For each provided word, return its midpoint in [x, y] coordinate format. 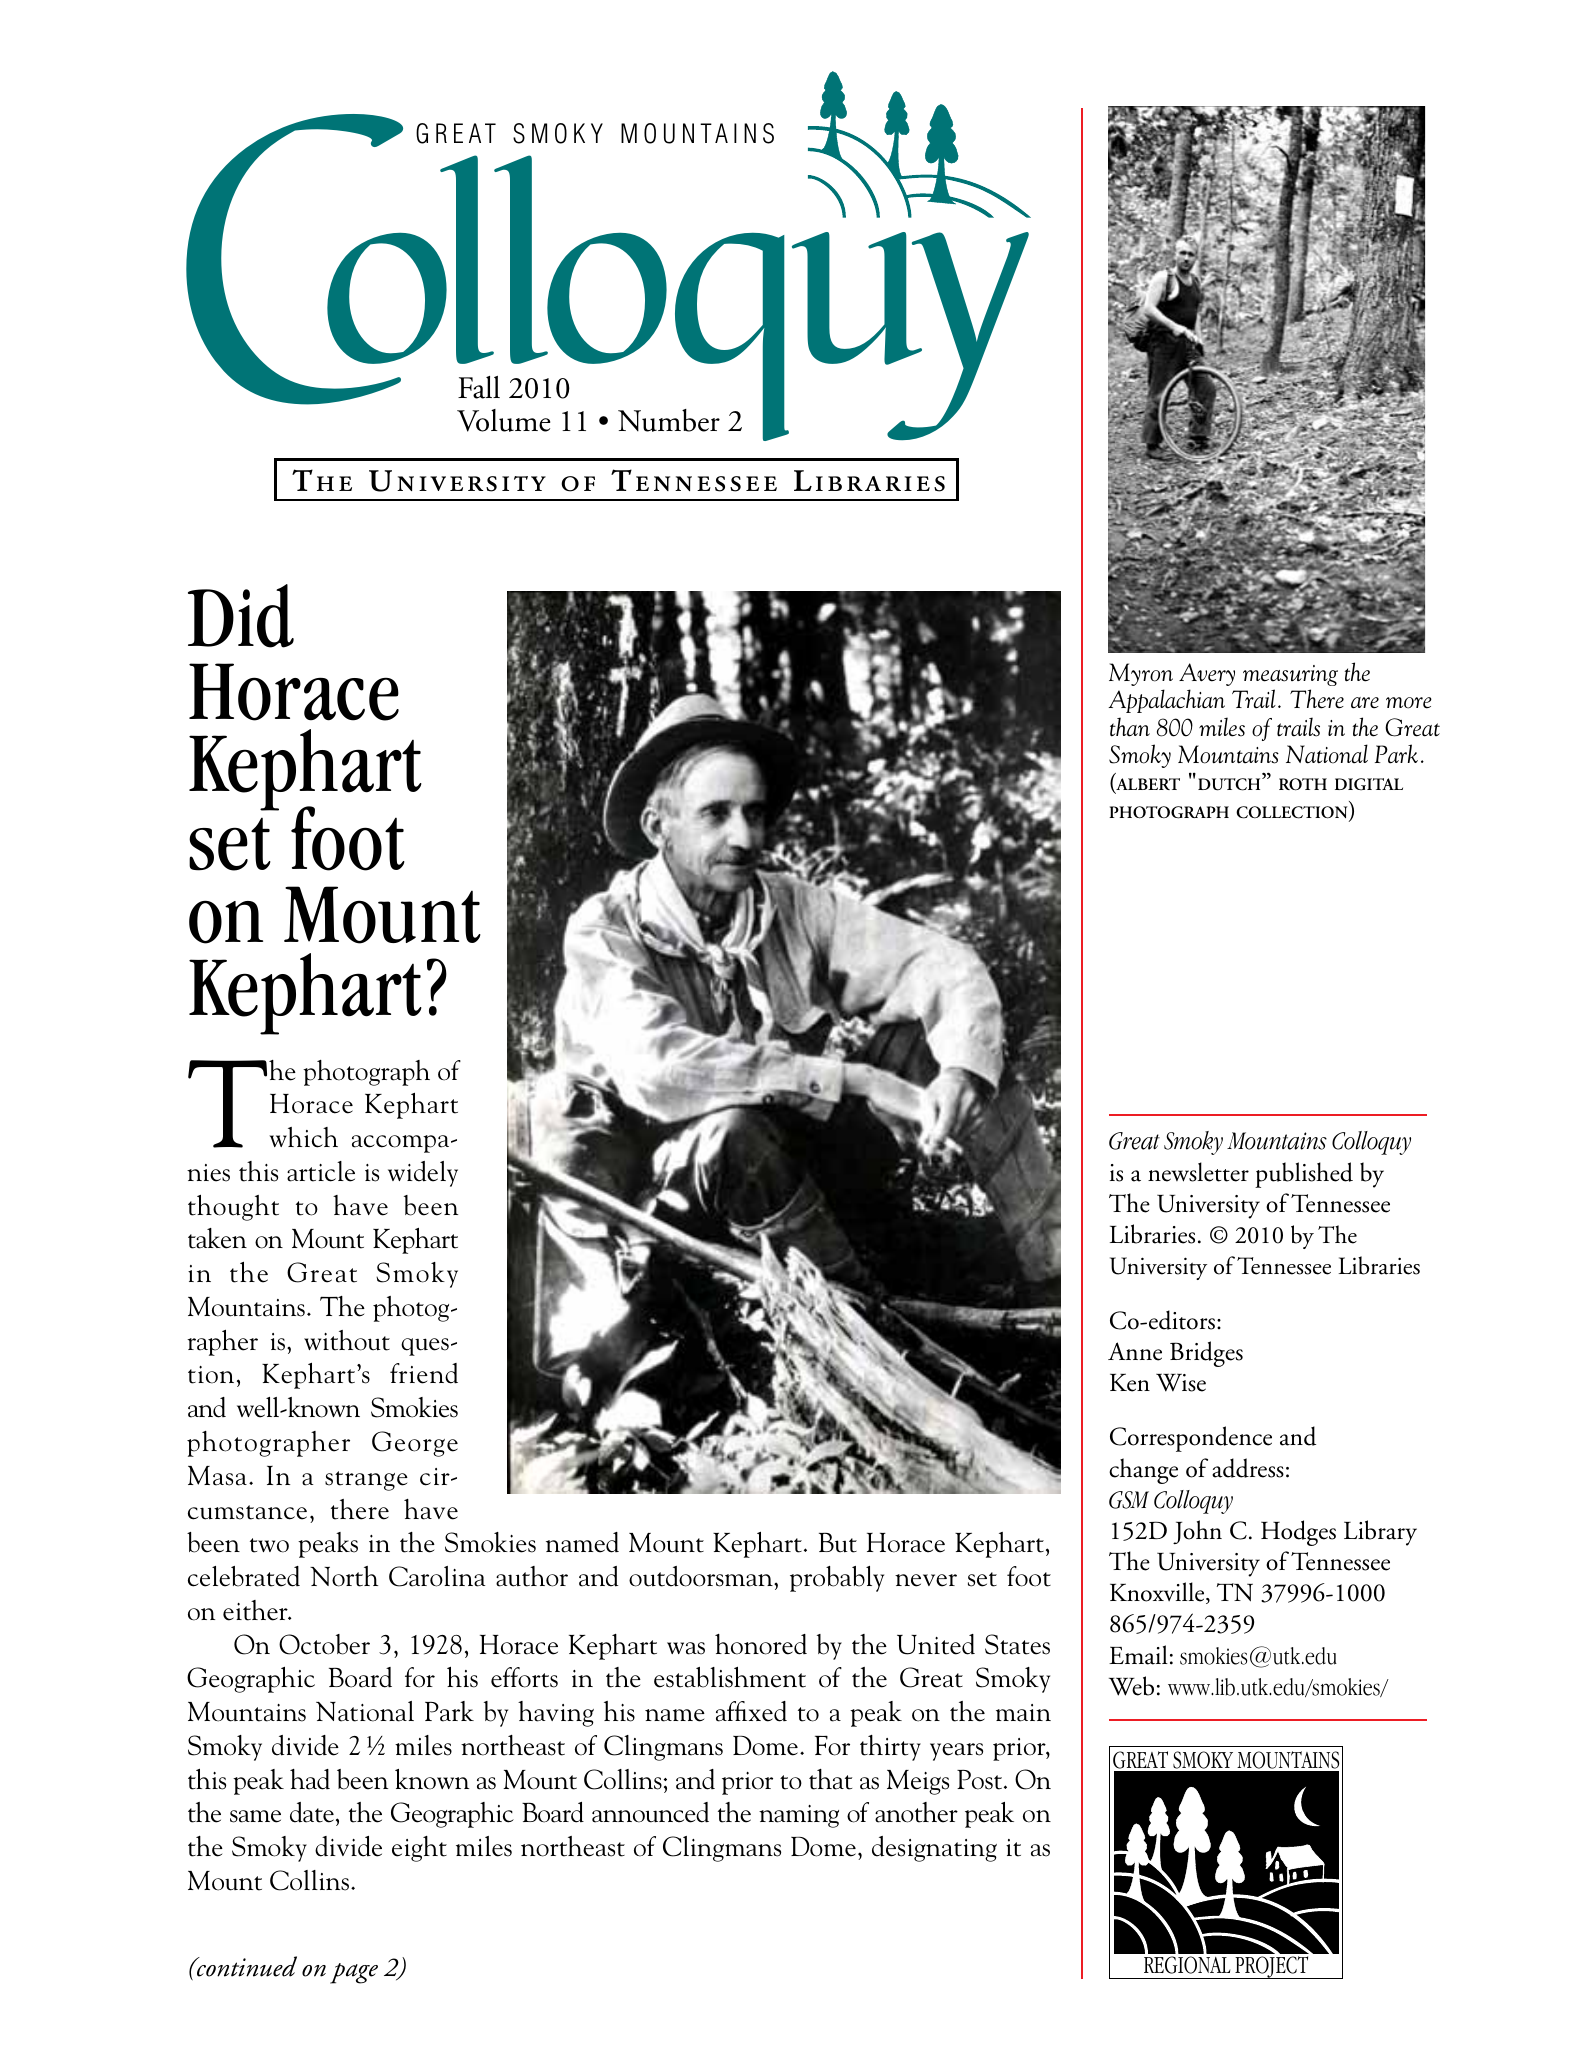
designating [934, 1849]
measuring [1290, 675]
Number [669, 420]
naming [799, 1816]
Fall [479, 387]
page [354, 1973]
